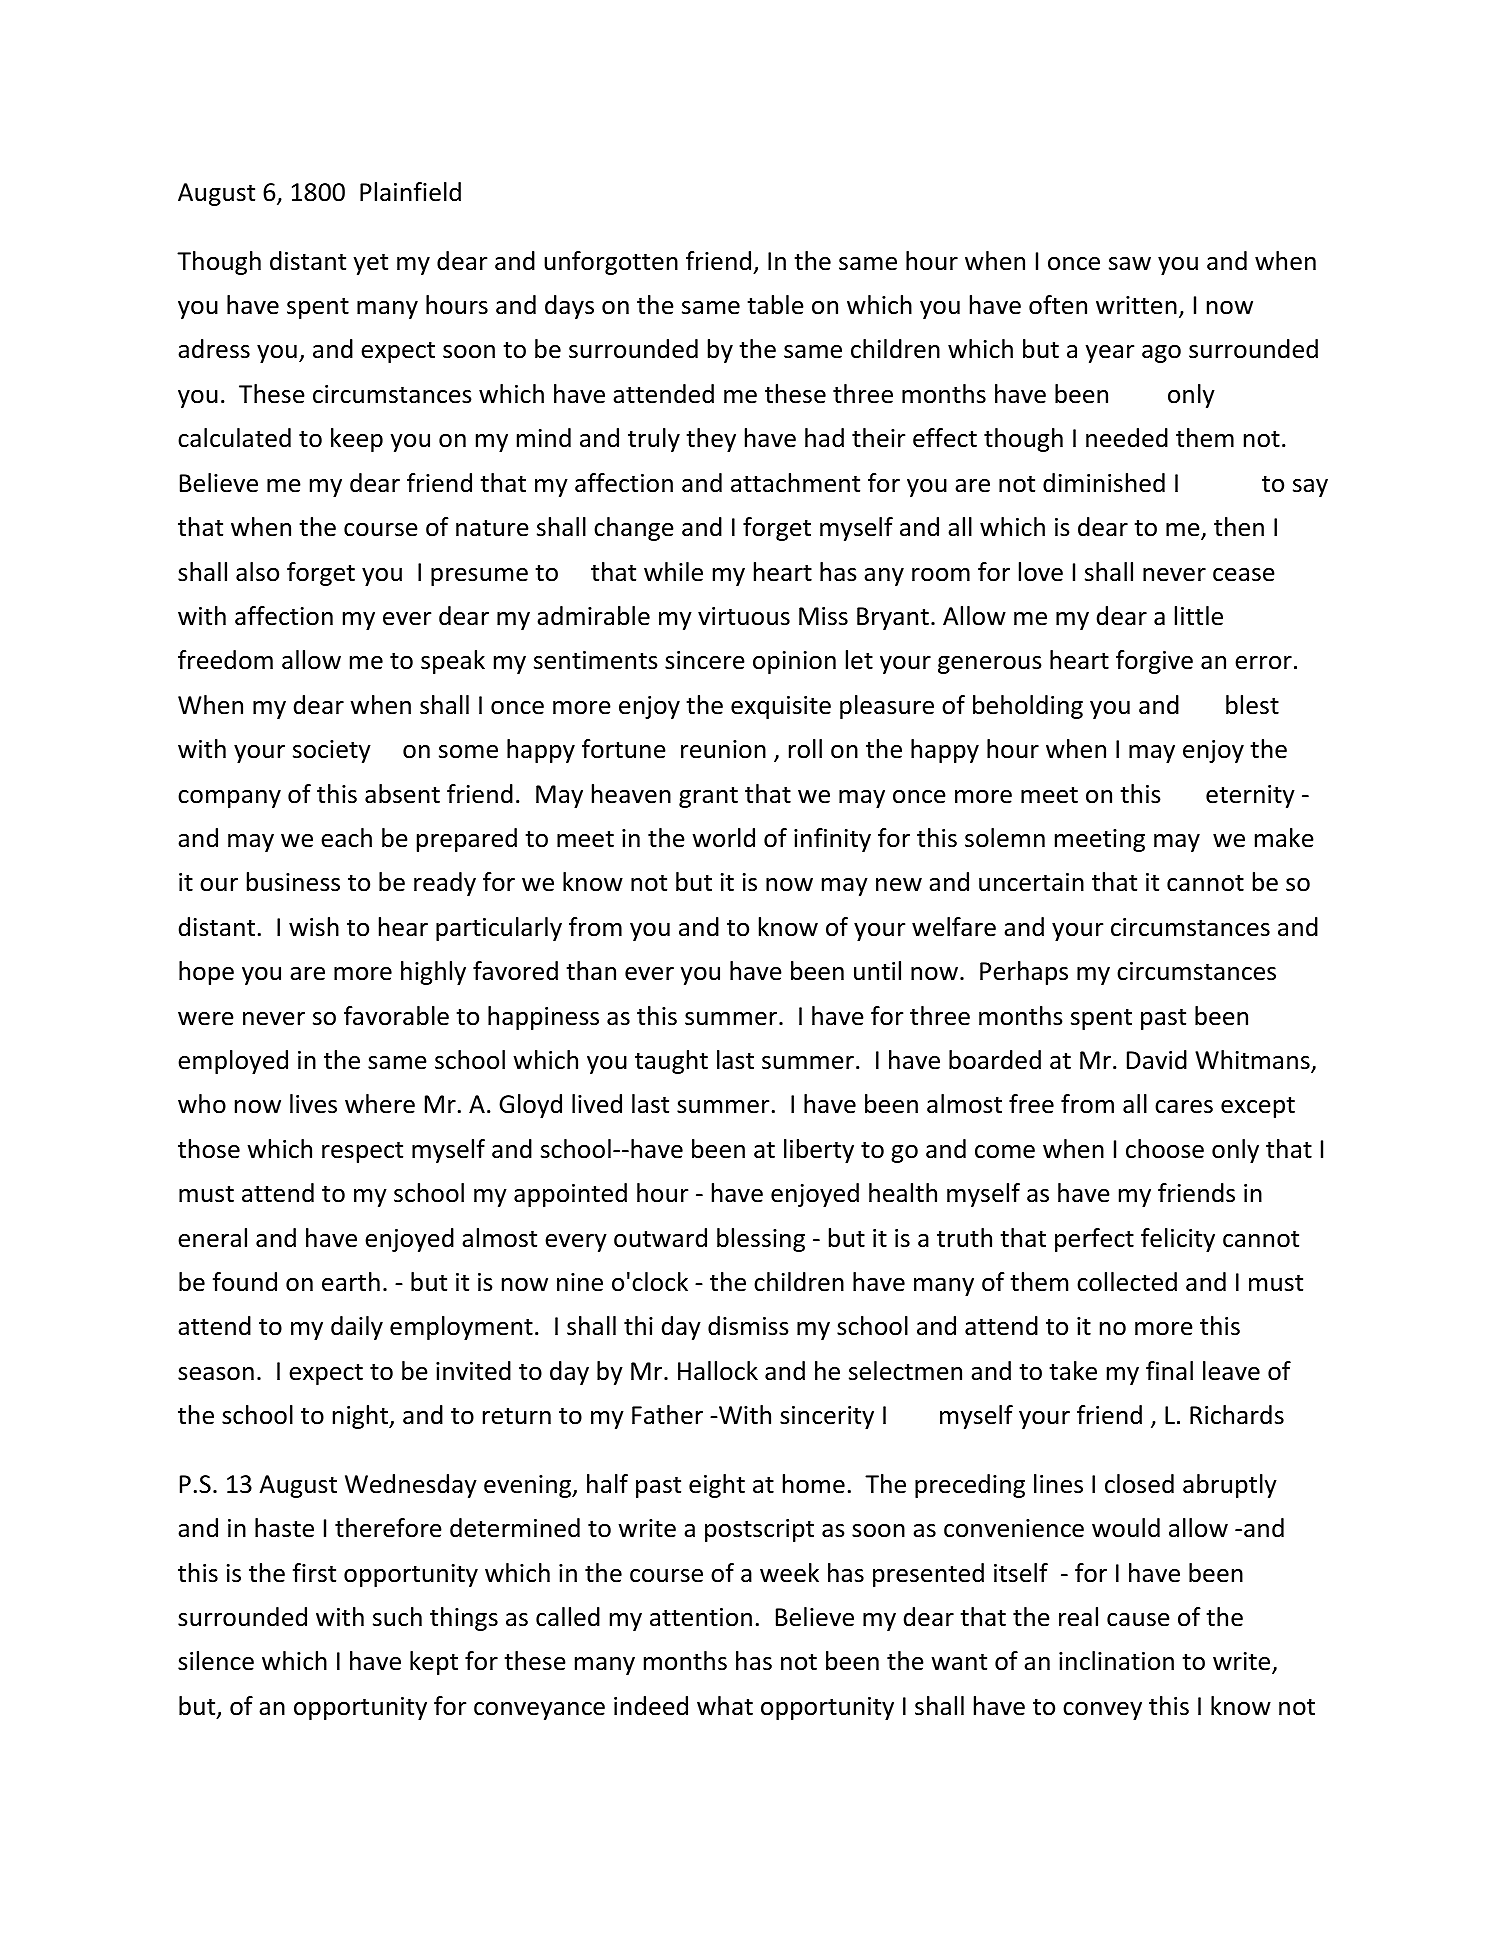 This page has width=1510, height=1954. What do you see at coordinates (371, 264) in the page?
I see `yet` at bounding box center [371, 264].
